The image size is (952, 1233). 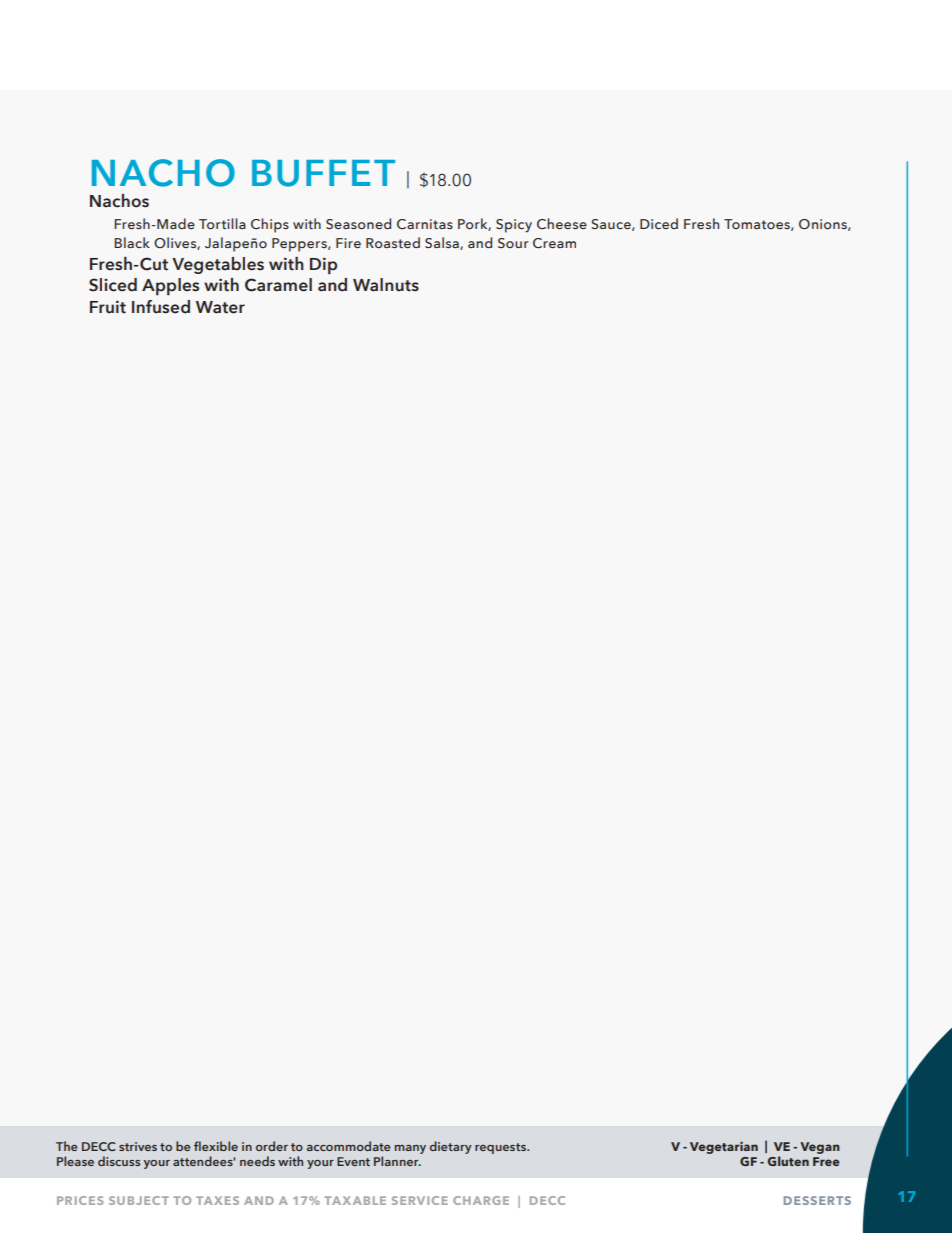 I want to click on Fruit, so click(x=108, y=307).
